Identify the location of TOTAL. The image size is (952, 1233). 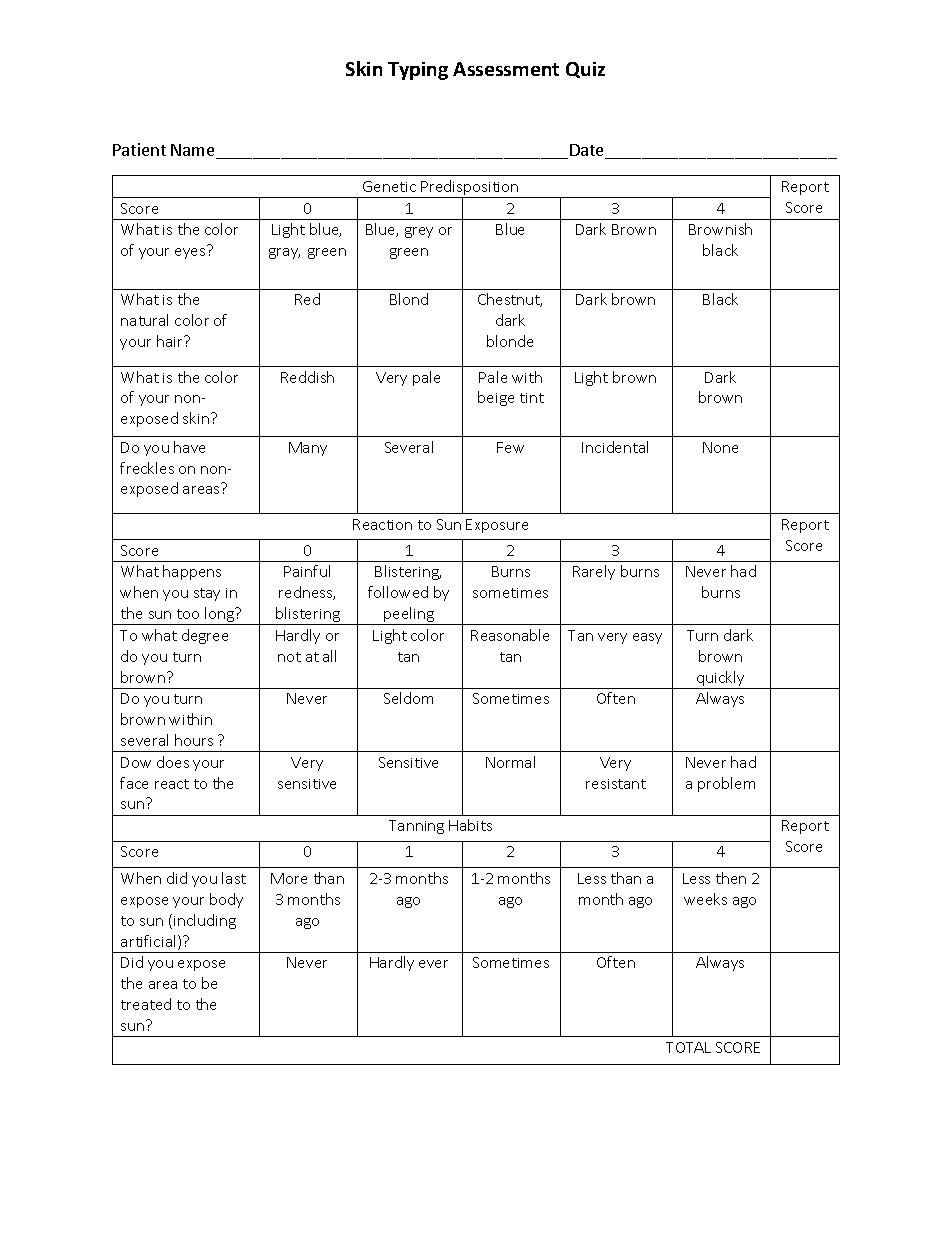
(688, 1047).
